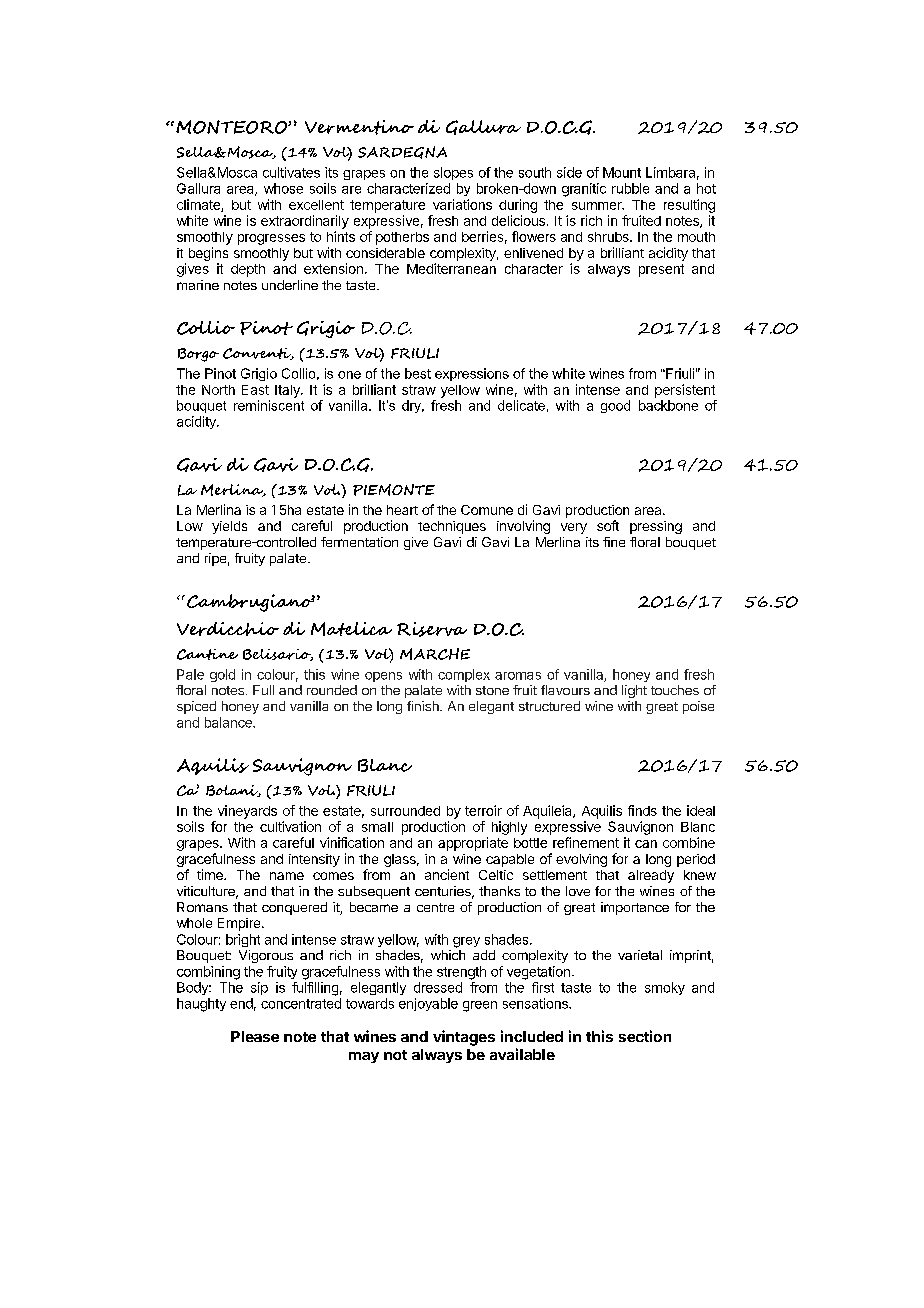 The width and height of the screenshot is (924, 1308). What do you see at coordinates (462, 204) in the screenshot?
I see `variations` at bounding box center [462, 204].
